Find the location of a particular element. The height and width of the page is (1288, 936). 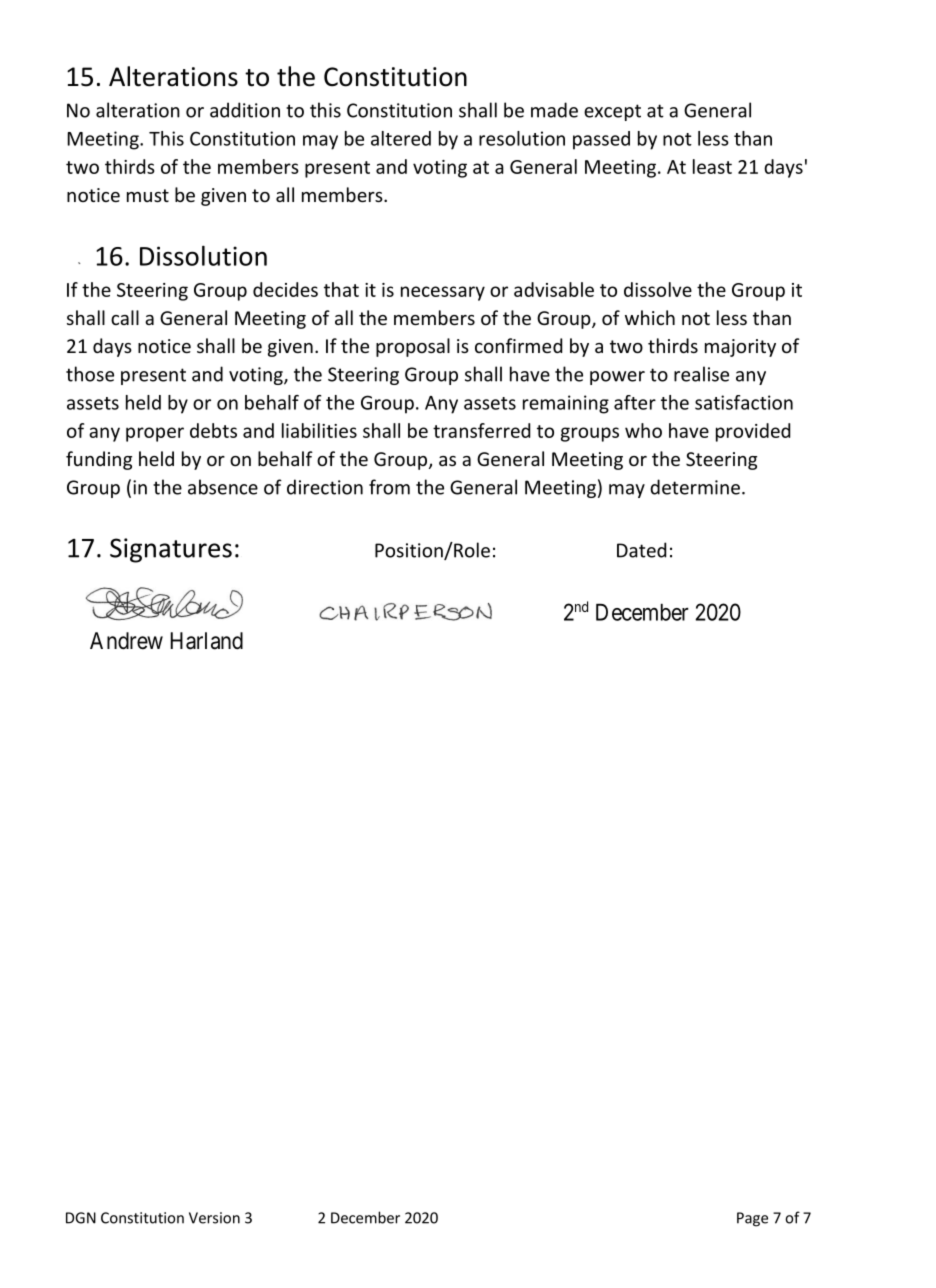

Page is located at coordinates (752, 1219).
